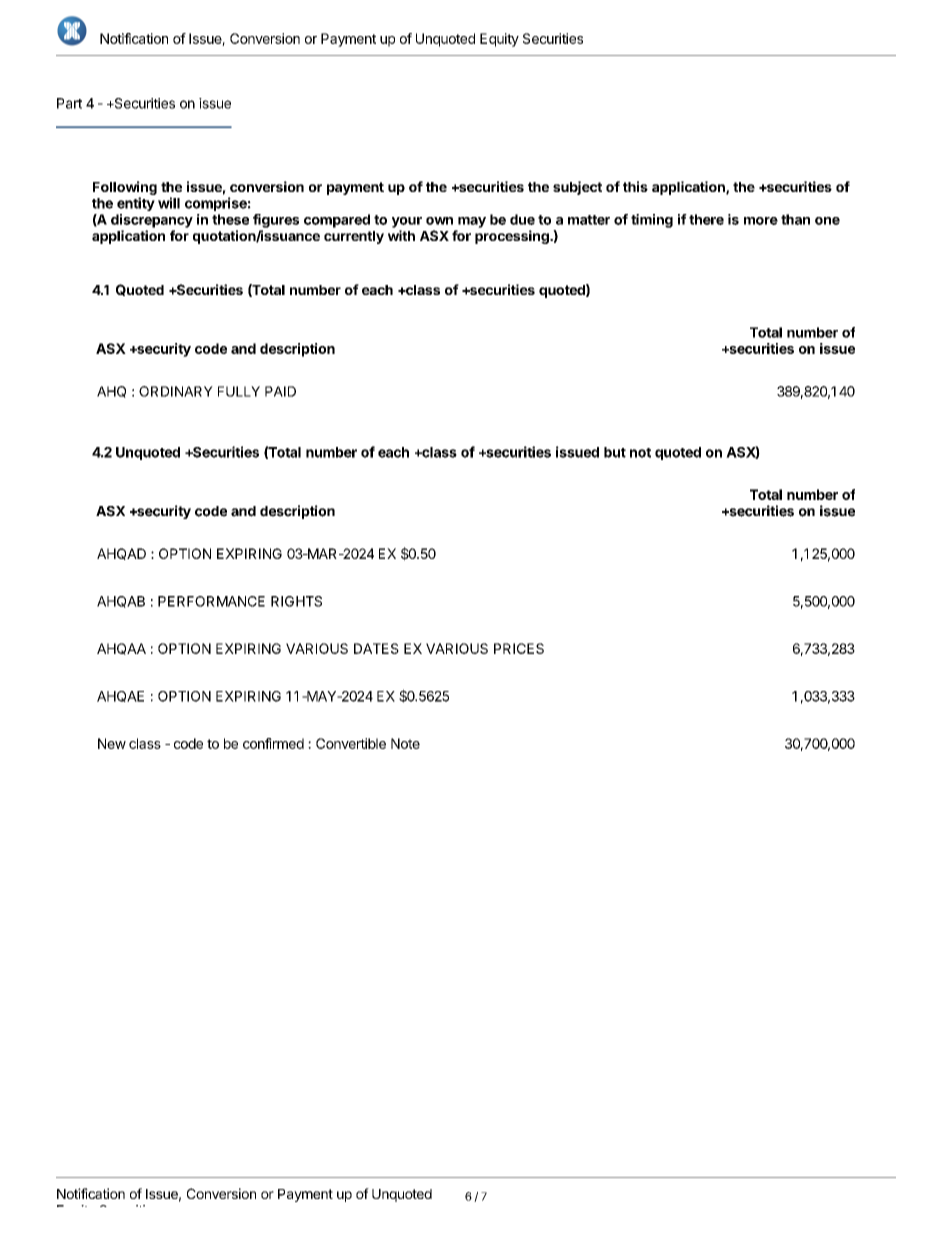 This screenshot has width=952, height=1233. Describe the element at coordinates (577, 188) in the screenshot. I see `subject` at that location.
